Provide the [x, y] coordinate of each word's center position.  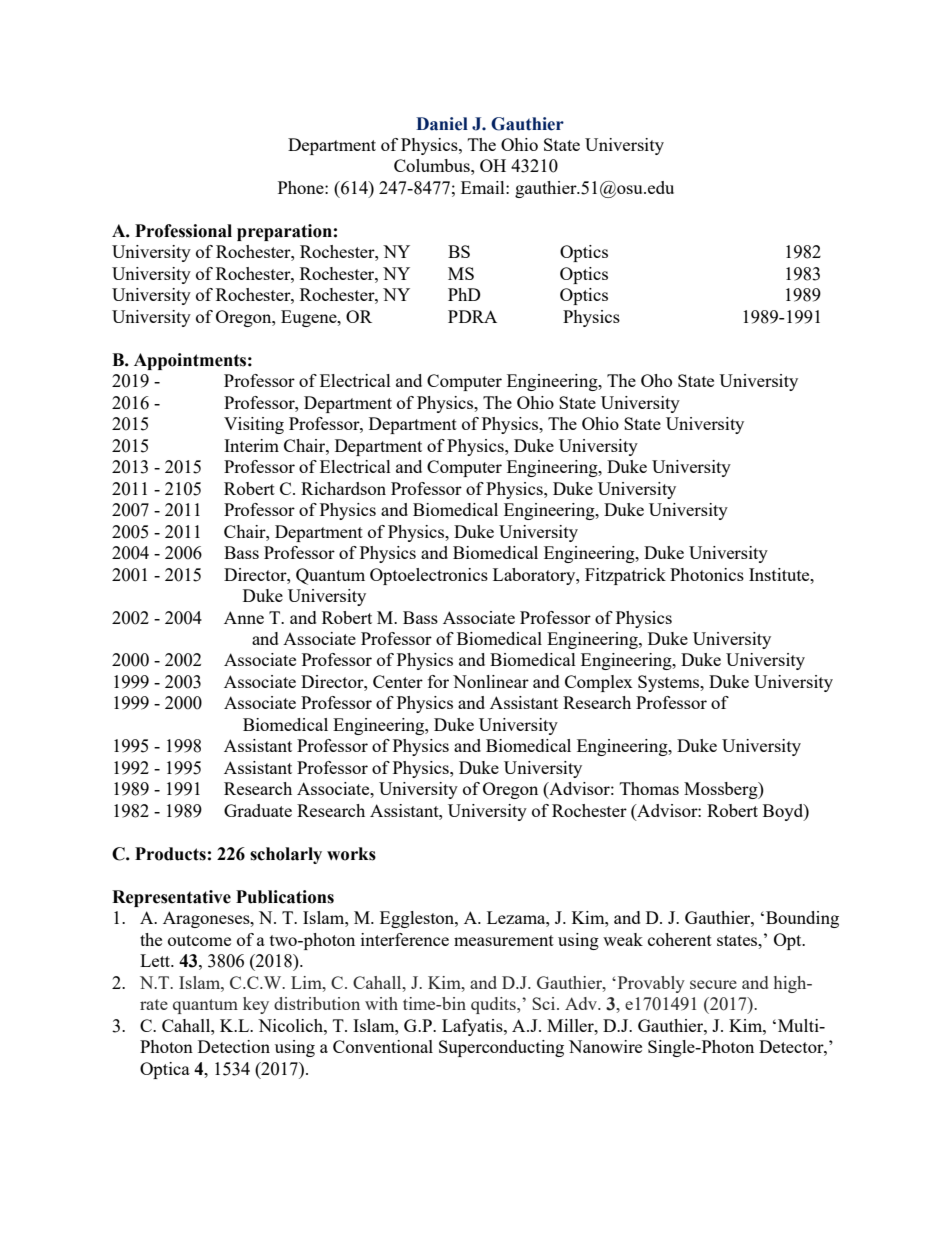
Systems [670, 683]
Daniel [442, 124]
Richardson [343, 488]
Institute [780, 574]
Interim [251, 445]
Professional [183, 231]
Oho [656, 380]
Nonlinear [491, 681]
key [256, 1005]
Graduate [258, 810]
